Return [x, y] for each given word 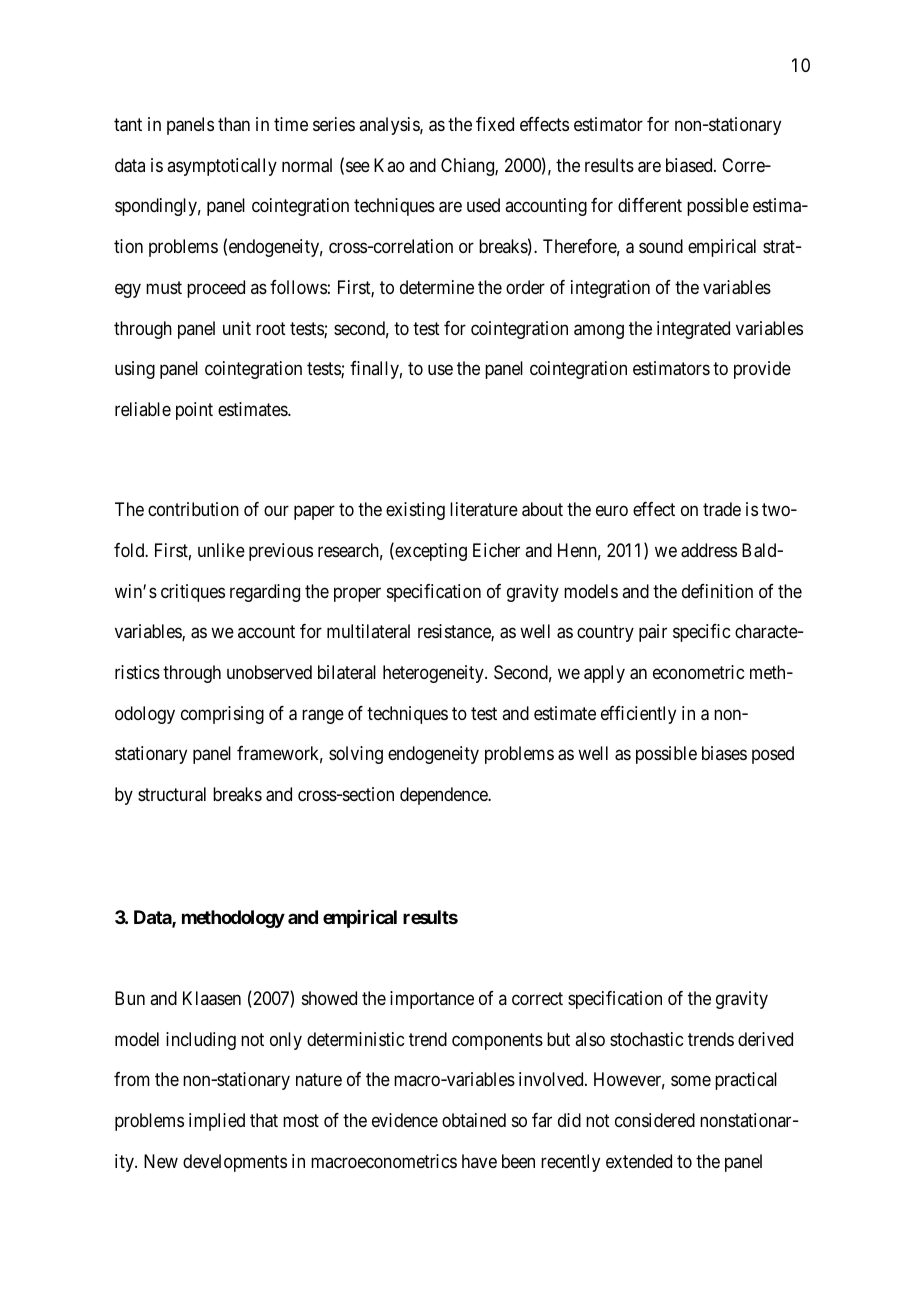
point [194, 411]
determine [437, 287]
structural [172, 794]
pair [653, 633]
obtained [474, 1120]
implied [217, 1122]
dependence [444, 796]
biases [724, 753]
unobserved [269, 672]
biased [690, 165]
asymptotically [222, 167]
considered [655, 1120]
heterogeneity [434, 674]
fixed [495, 124]
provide [762, 370]
